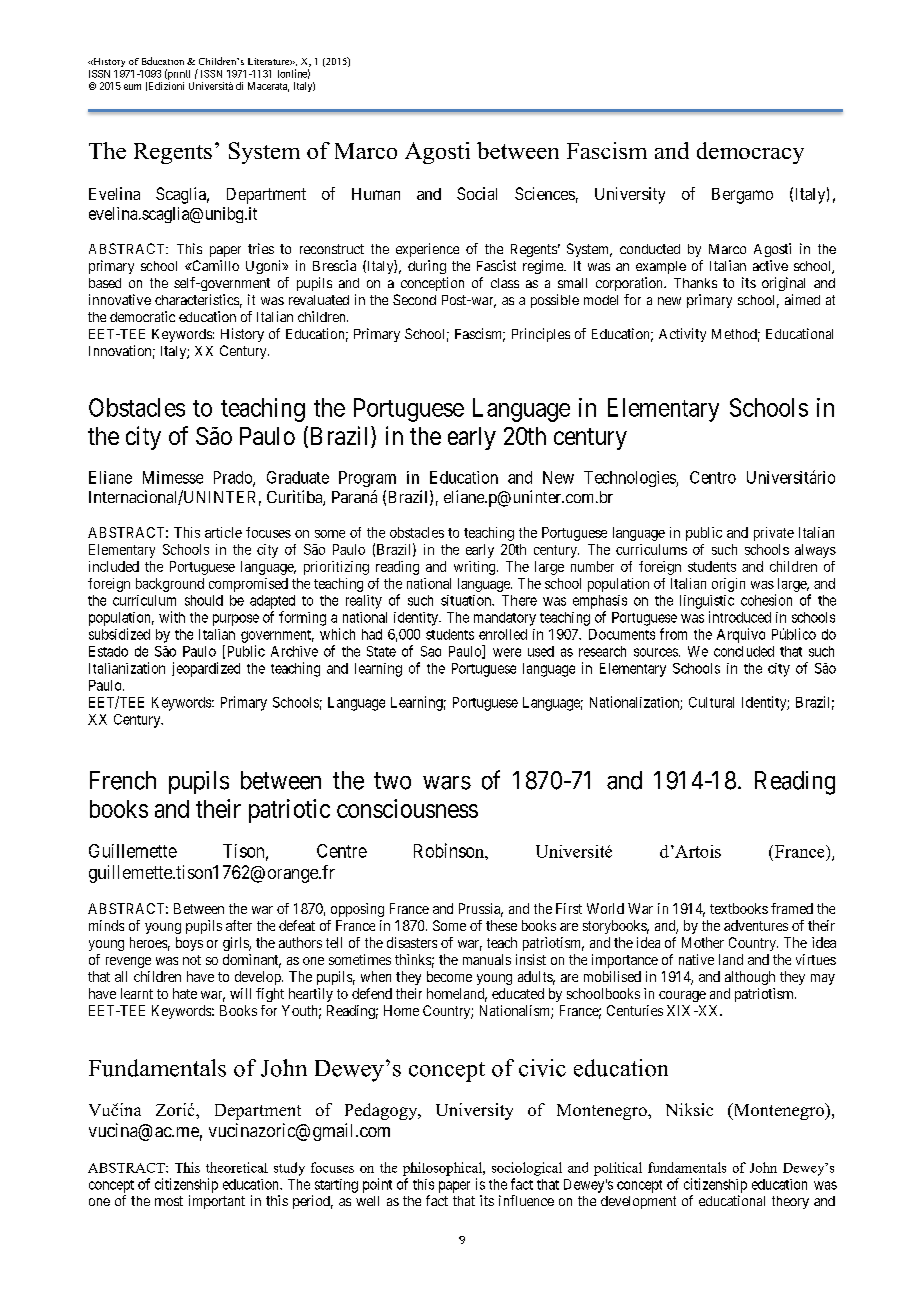 This document has height=1309, width=924. Describe the element at coordinates (261, 248) in the document. I see `tries` at that location.
